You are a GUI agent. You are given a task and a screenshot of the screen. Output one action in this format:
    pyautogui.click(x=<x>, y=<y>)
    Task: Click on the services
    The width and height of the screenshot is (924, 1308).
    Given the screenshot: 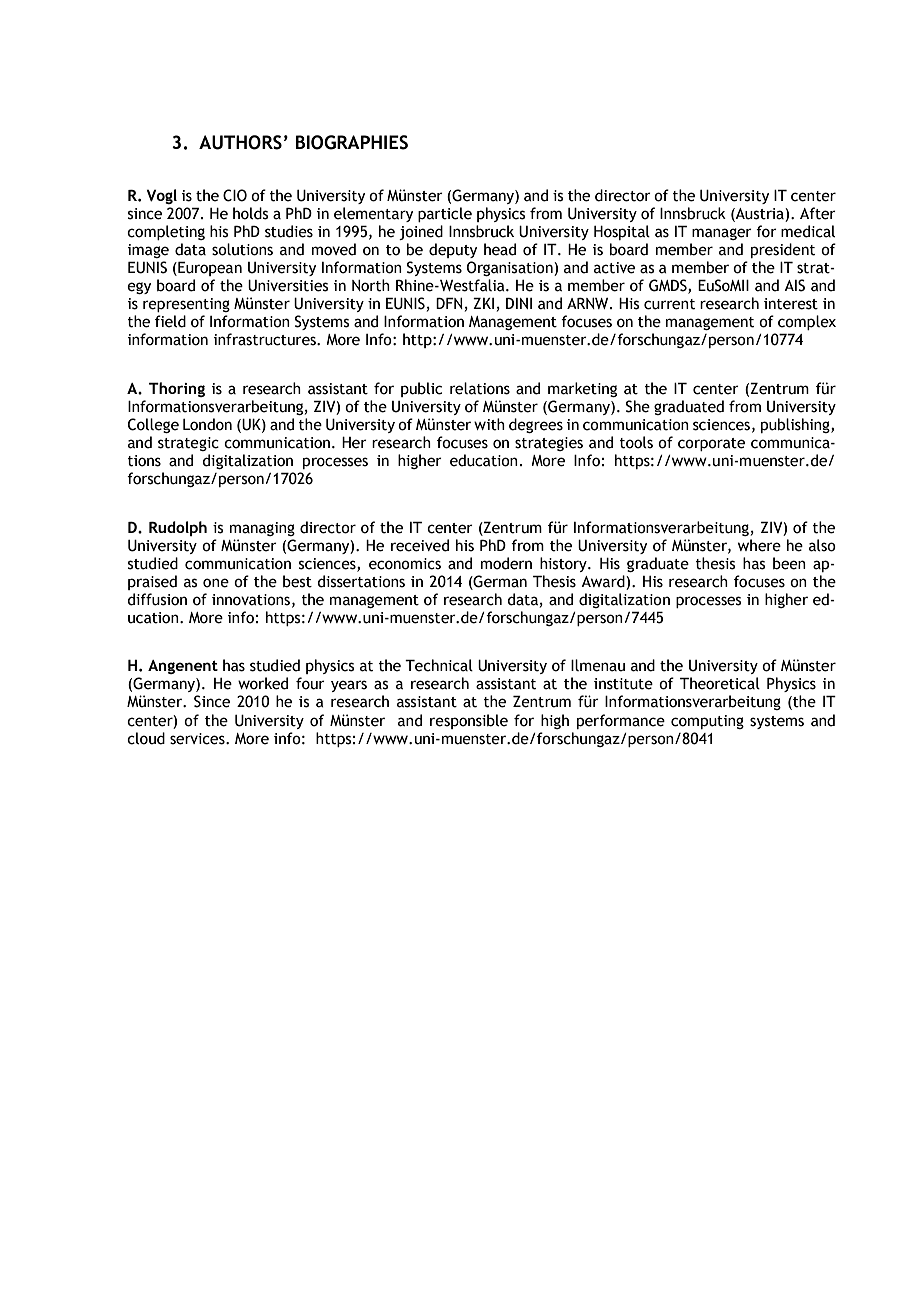 What is the action you would take?
    pyautogui.click(x=198, y=739)
